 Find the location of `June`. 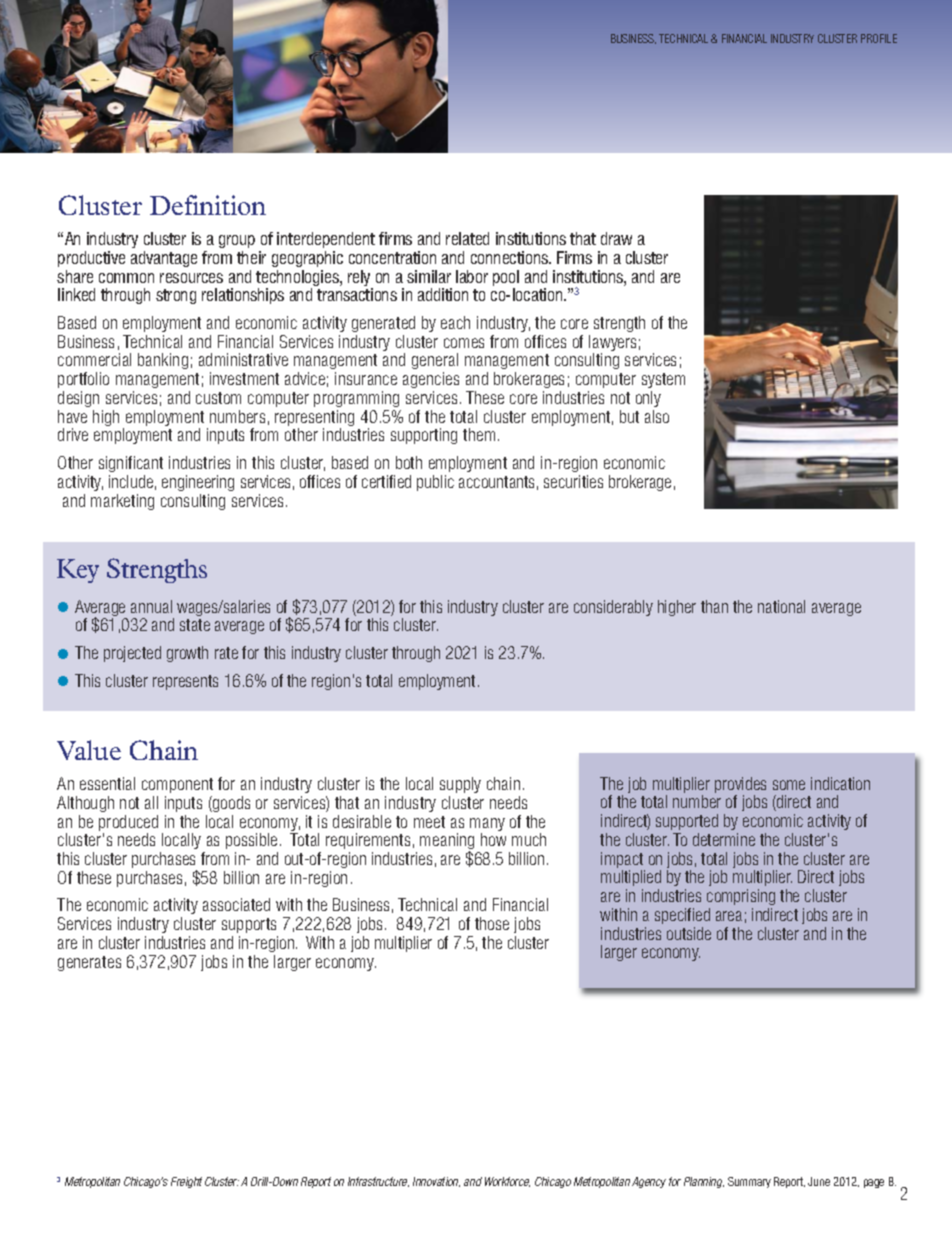

June is located at coordinates (819, 1181).
